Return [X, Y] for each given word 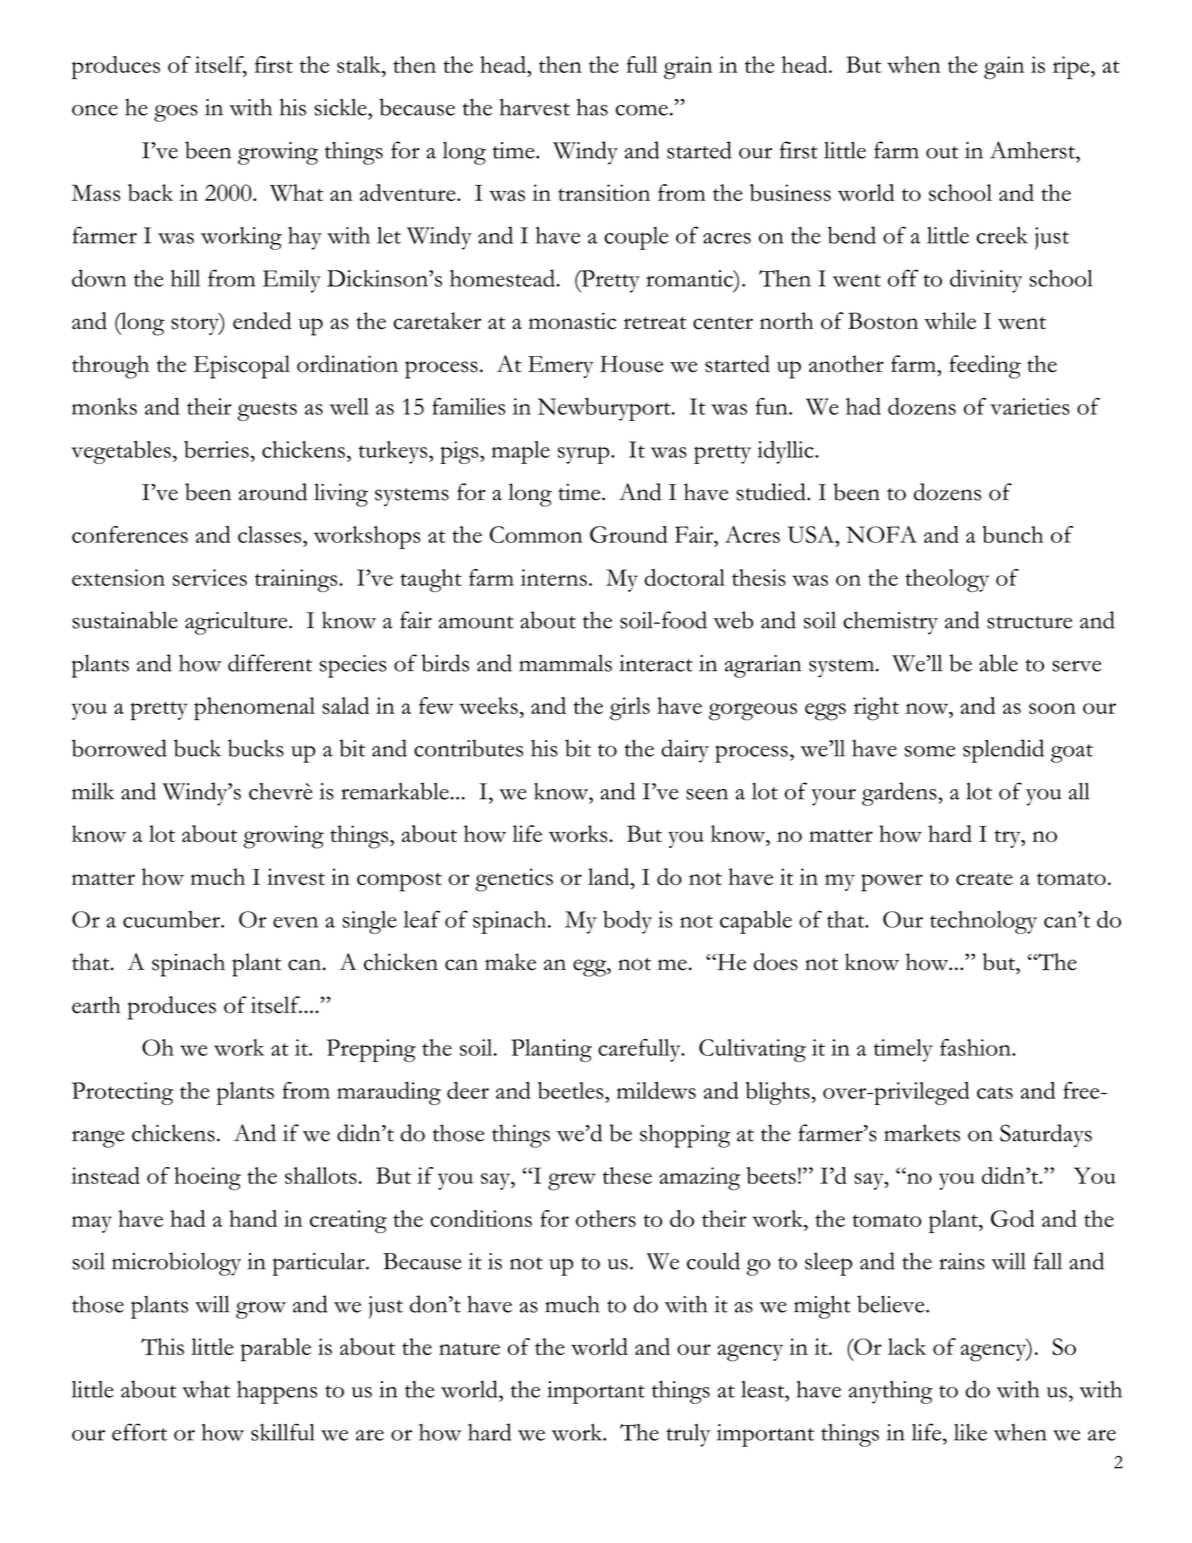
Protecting [122, 1093]
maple [521, 452]
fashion [976, 1047]
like [970, 1432]
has [592, 107]
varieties [1030, 406]
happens [277, 1392]
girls [630, 709]
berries [216, 449]
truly [688, 1435]
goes [176, 113]
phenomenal [254, 709]
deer [468, 1090]
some [930, 751]
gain [1004, 68]
